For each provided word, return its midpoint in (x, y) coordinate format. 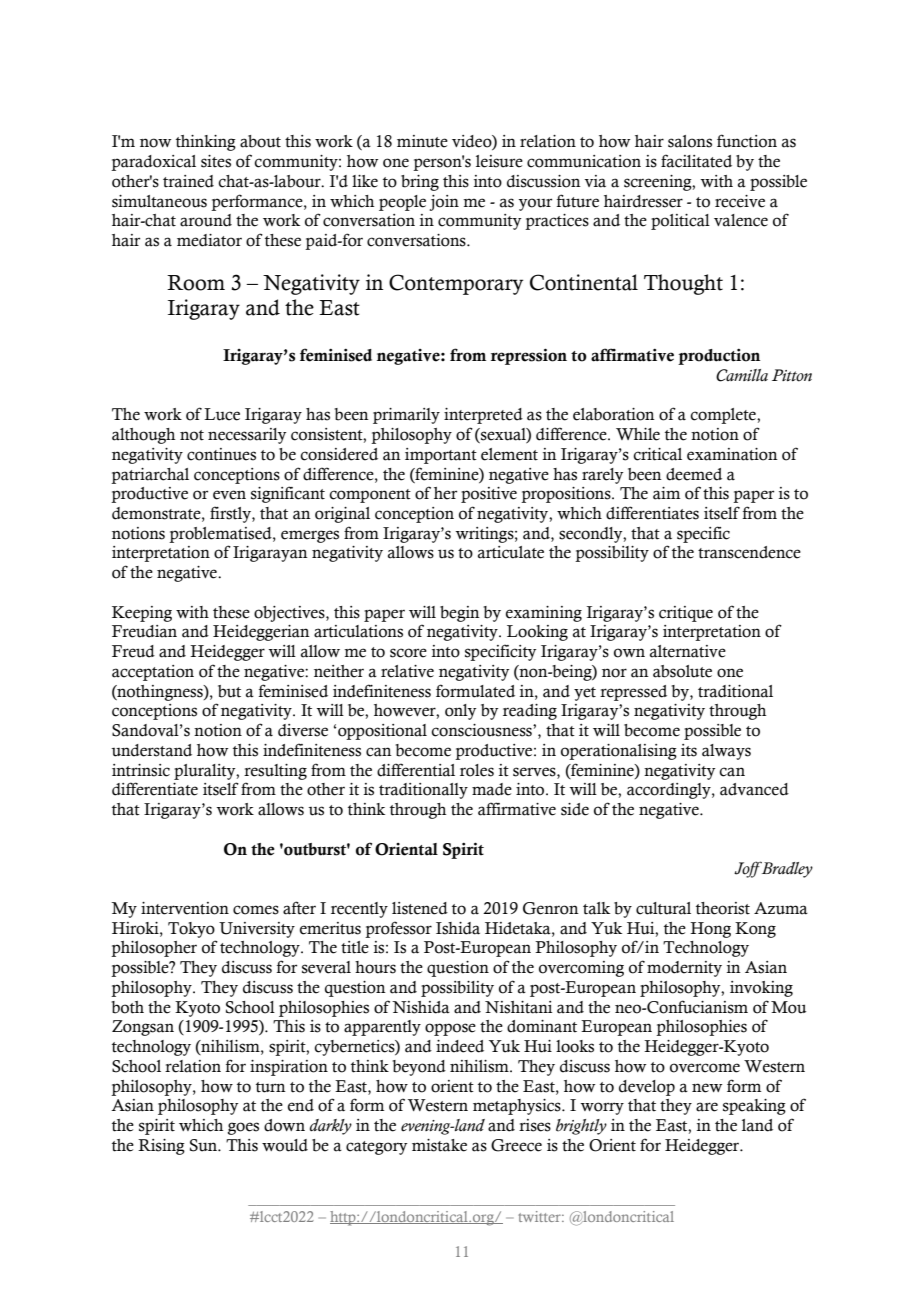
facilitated (696, 161)
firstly (231, 514)
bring (420, 183)
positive (489, 495)
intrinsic (141, 770)
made (492, 789)
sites (216, 161)
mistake (439, 1145)
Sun (205, 1145)
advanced (754, 789)
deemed (694, 474)
